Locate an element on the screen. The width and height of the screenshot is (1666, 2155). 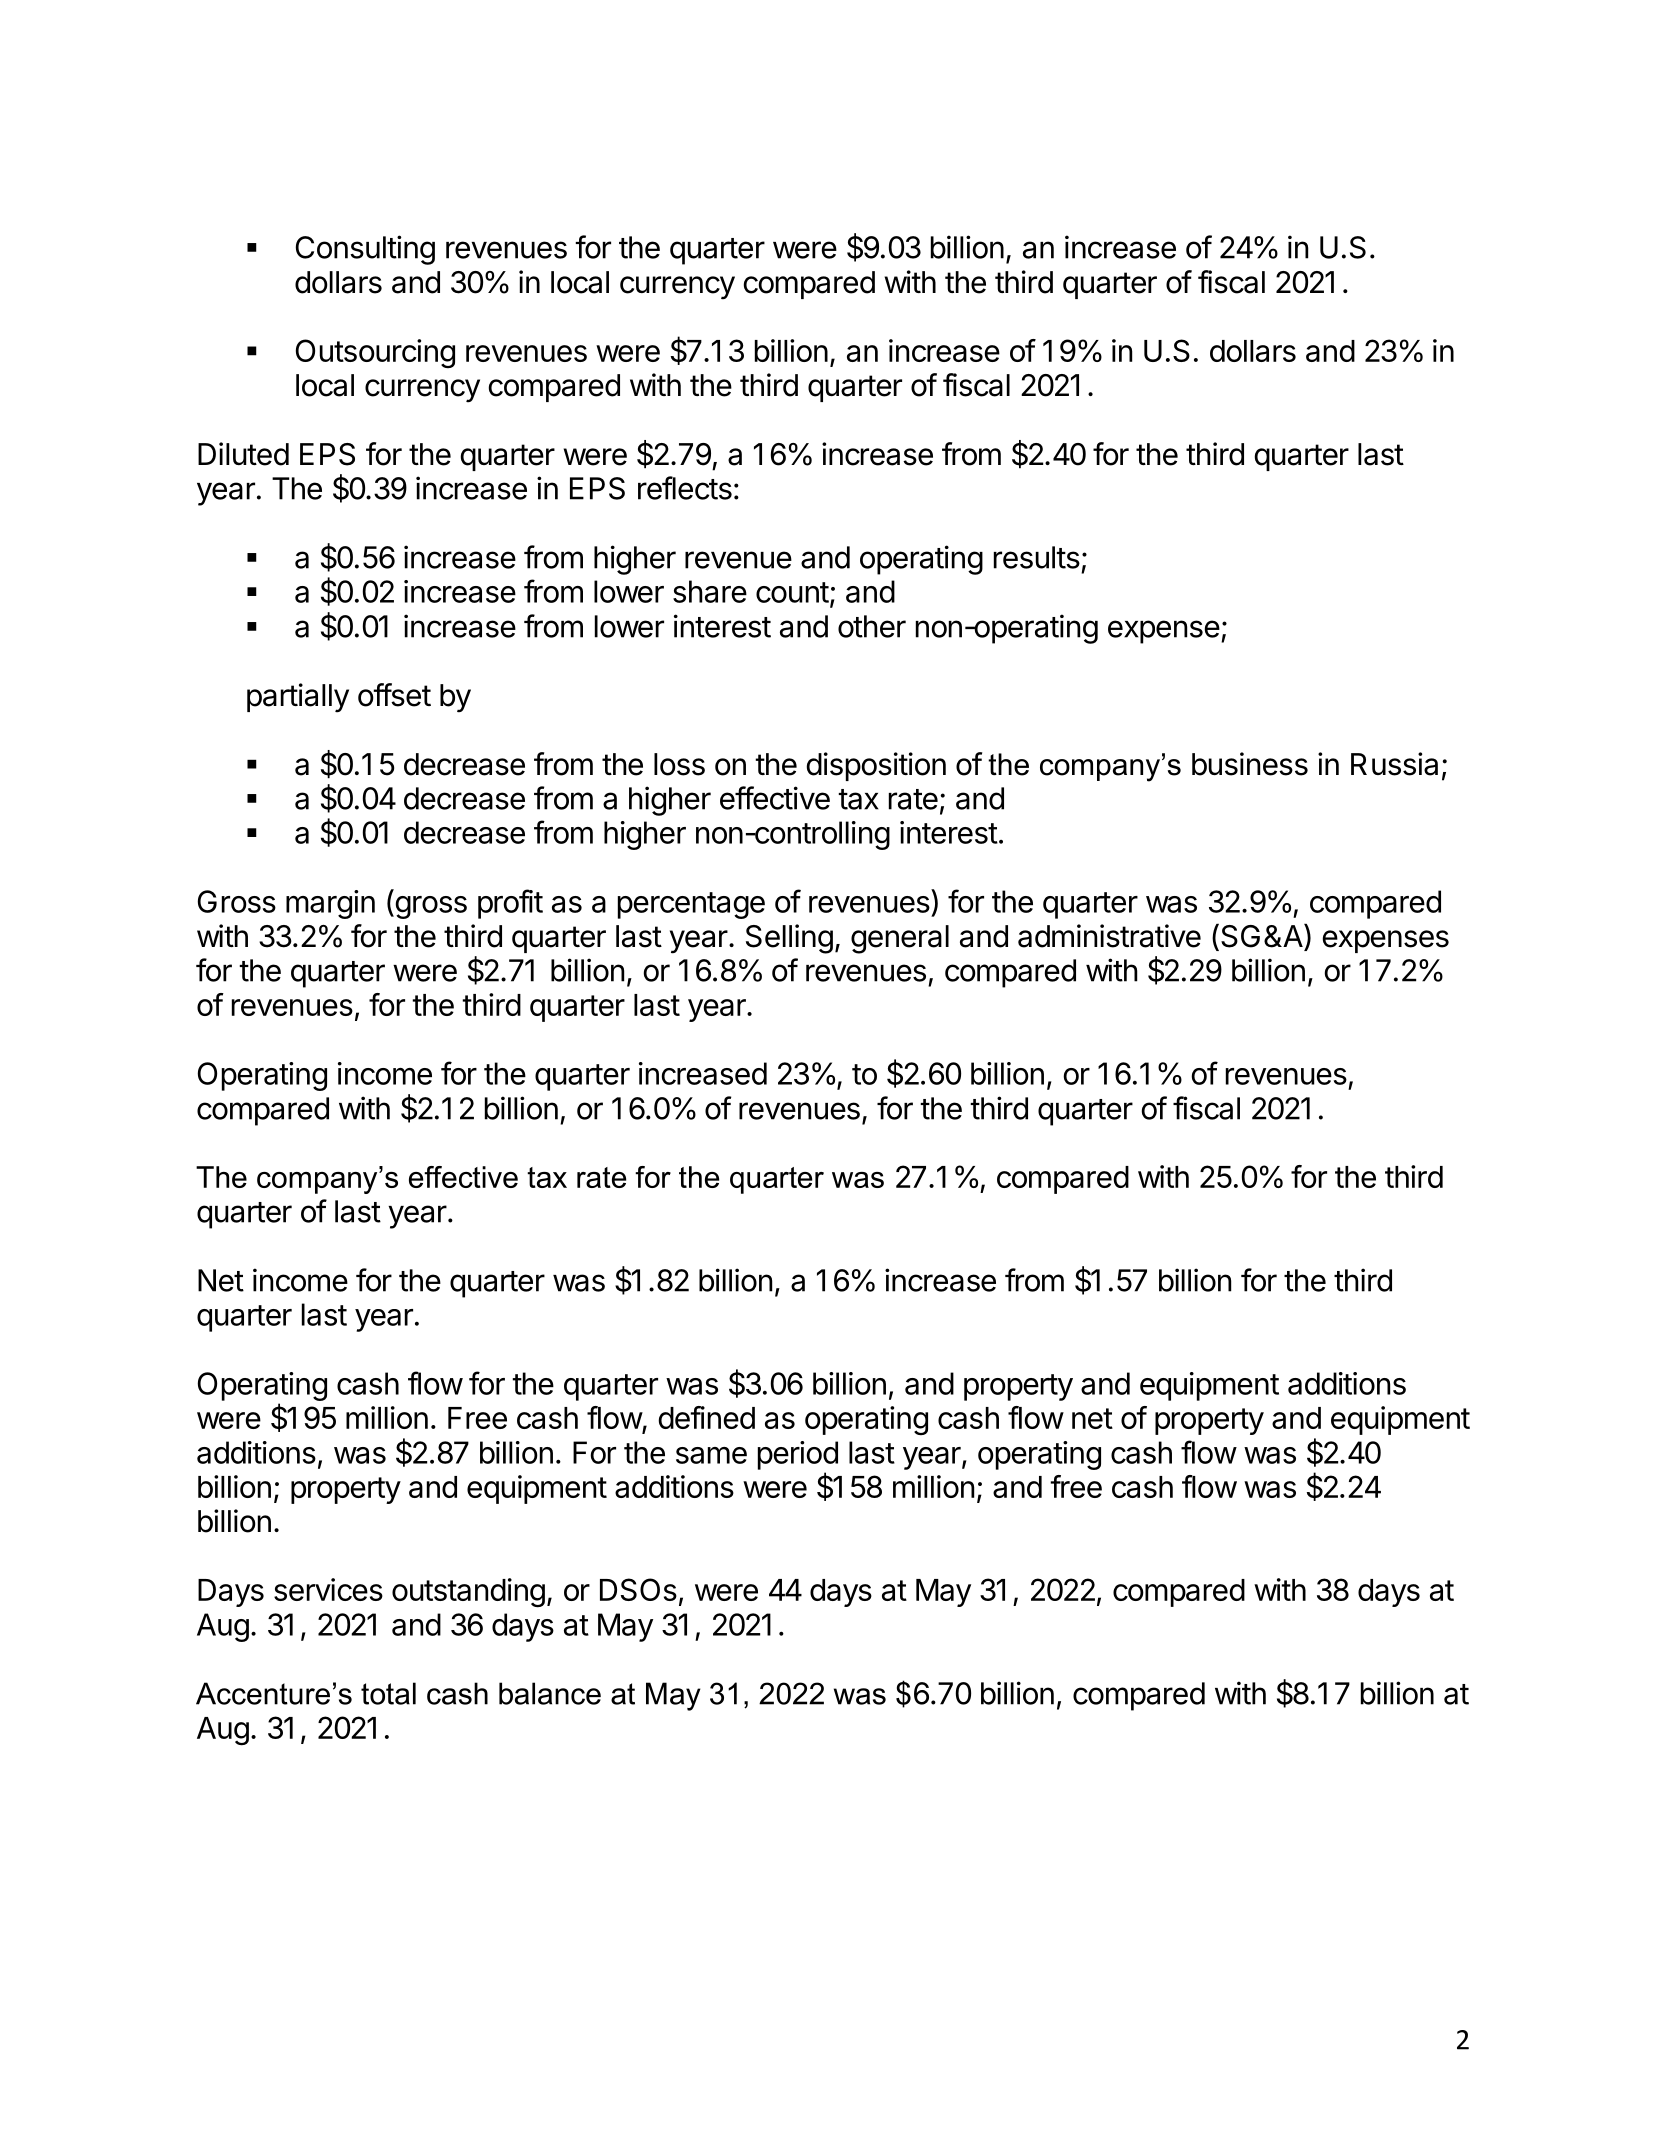
offset is located at coordinates (394, 695).
